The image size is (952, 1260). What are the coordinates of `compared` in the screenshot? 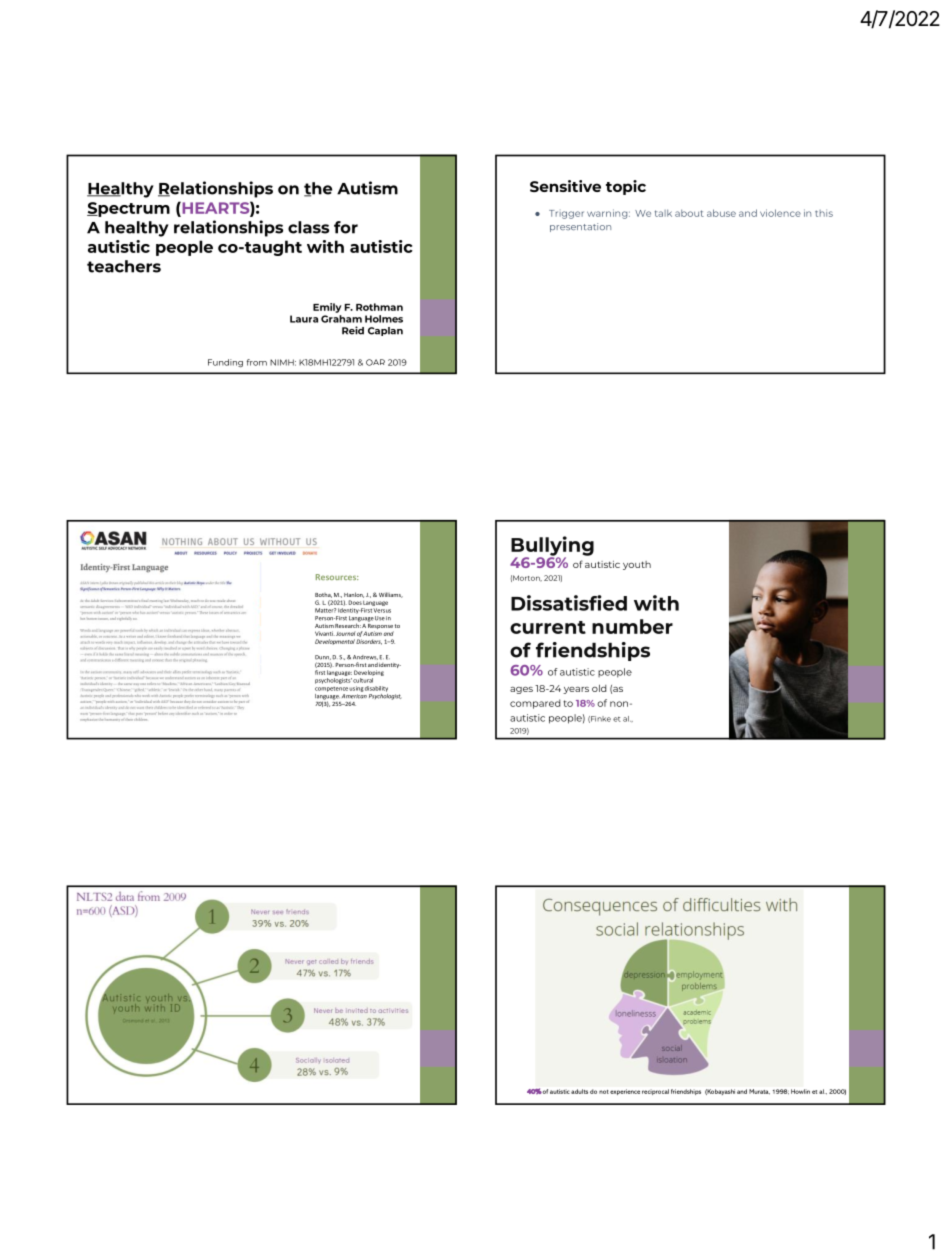 It's located at (535, 704).
